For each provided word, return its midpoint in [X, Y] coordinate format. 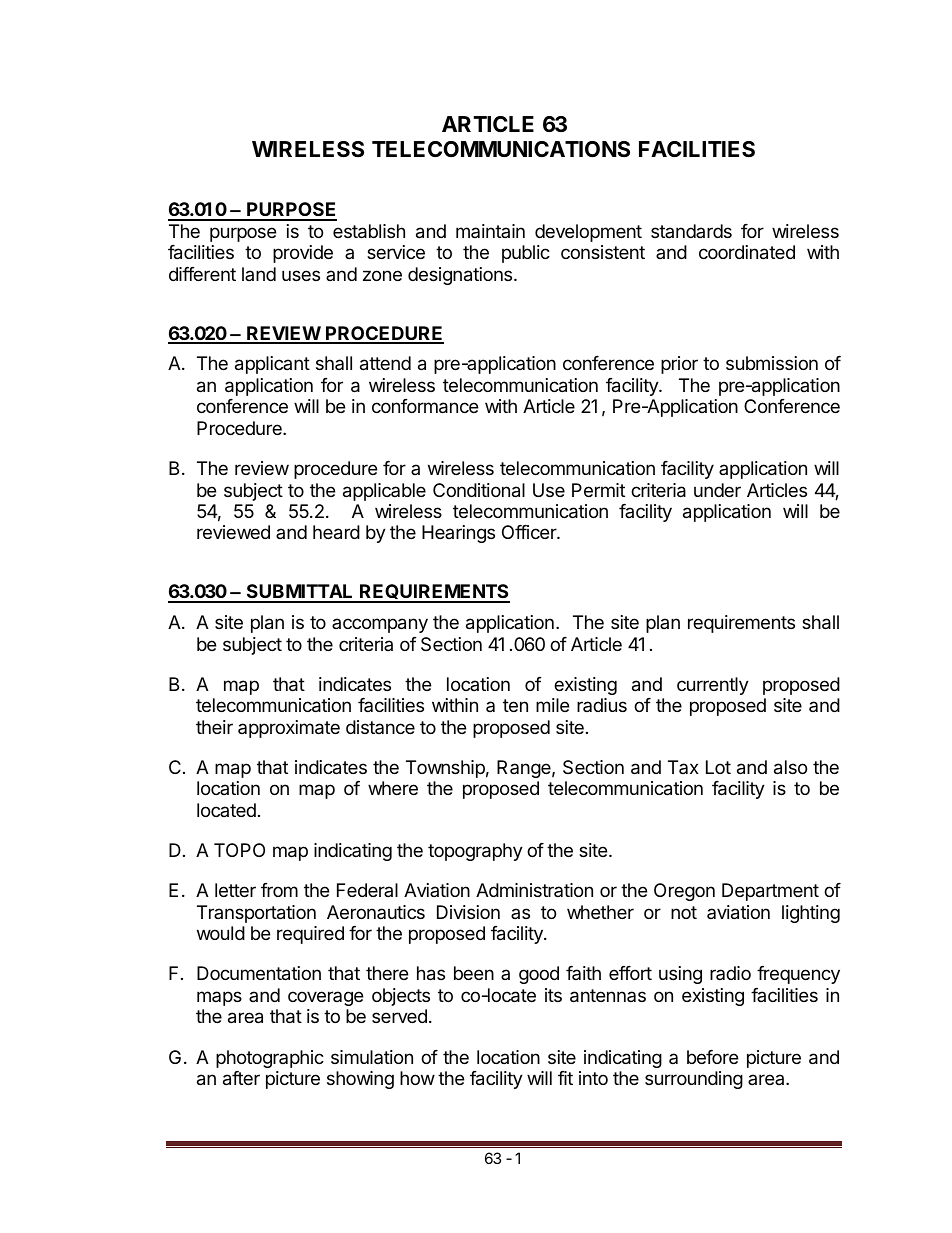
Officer [530, 532]
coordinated [747, 252]
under [717, 490]
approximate [289, 729]
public [526, 254]
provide [303, 254]
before [712, 1057]
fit [565, 1078]
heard [336, 532]
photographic [270, 1059]
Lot [718, 767]
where [393, 788]
